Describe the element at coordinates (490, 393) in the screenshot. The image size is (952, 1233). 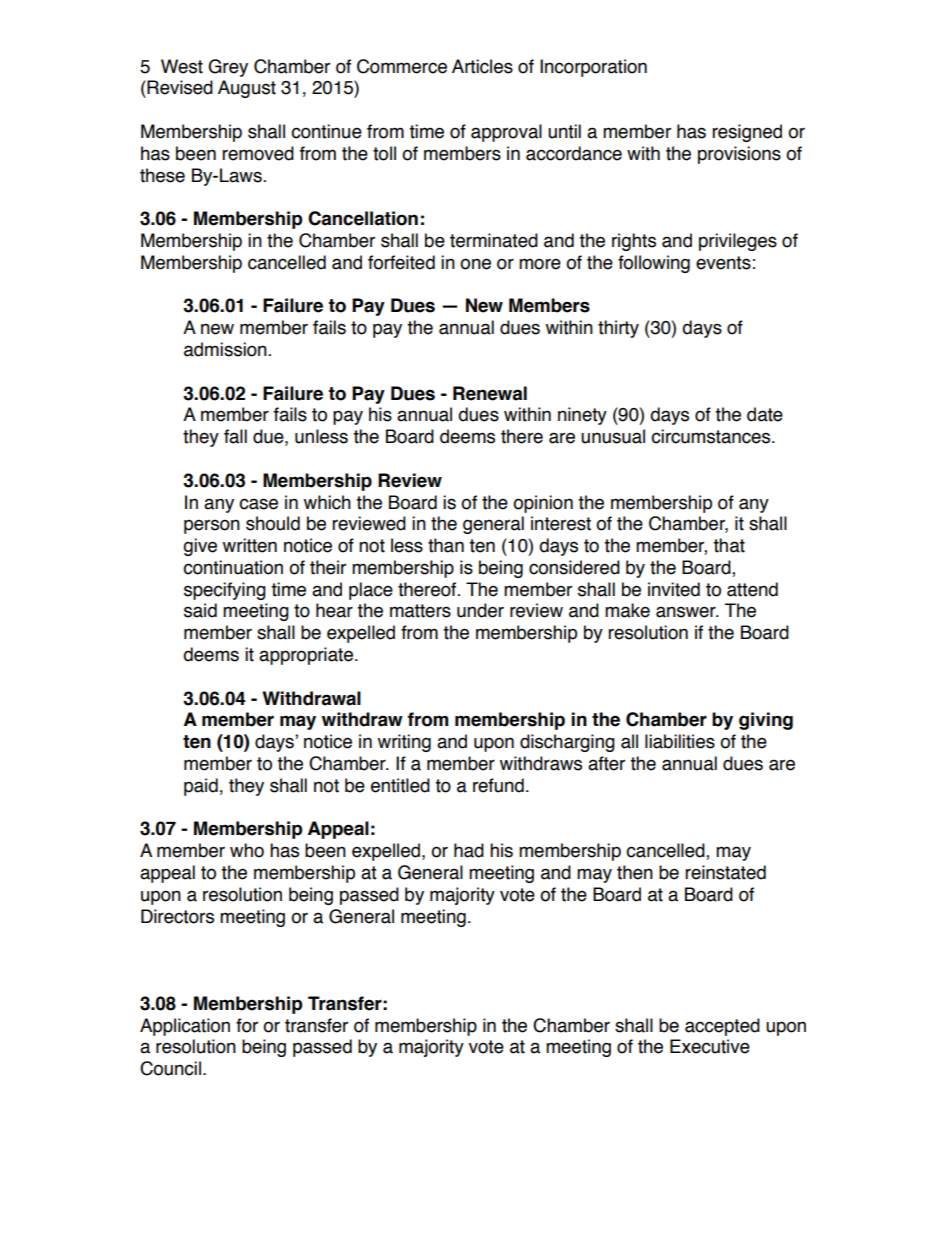
I see `Renewal` at that location.
